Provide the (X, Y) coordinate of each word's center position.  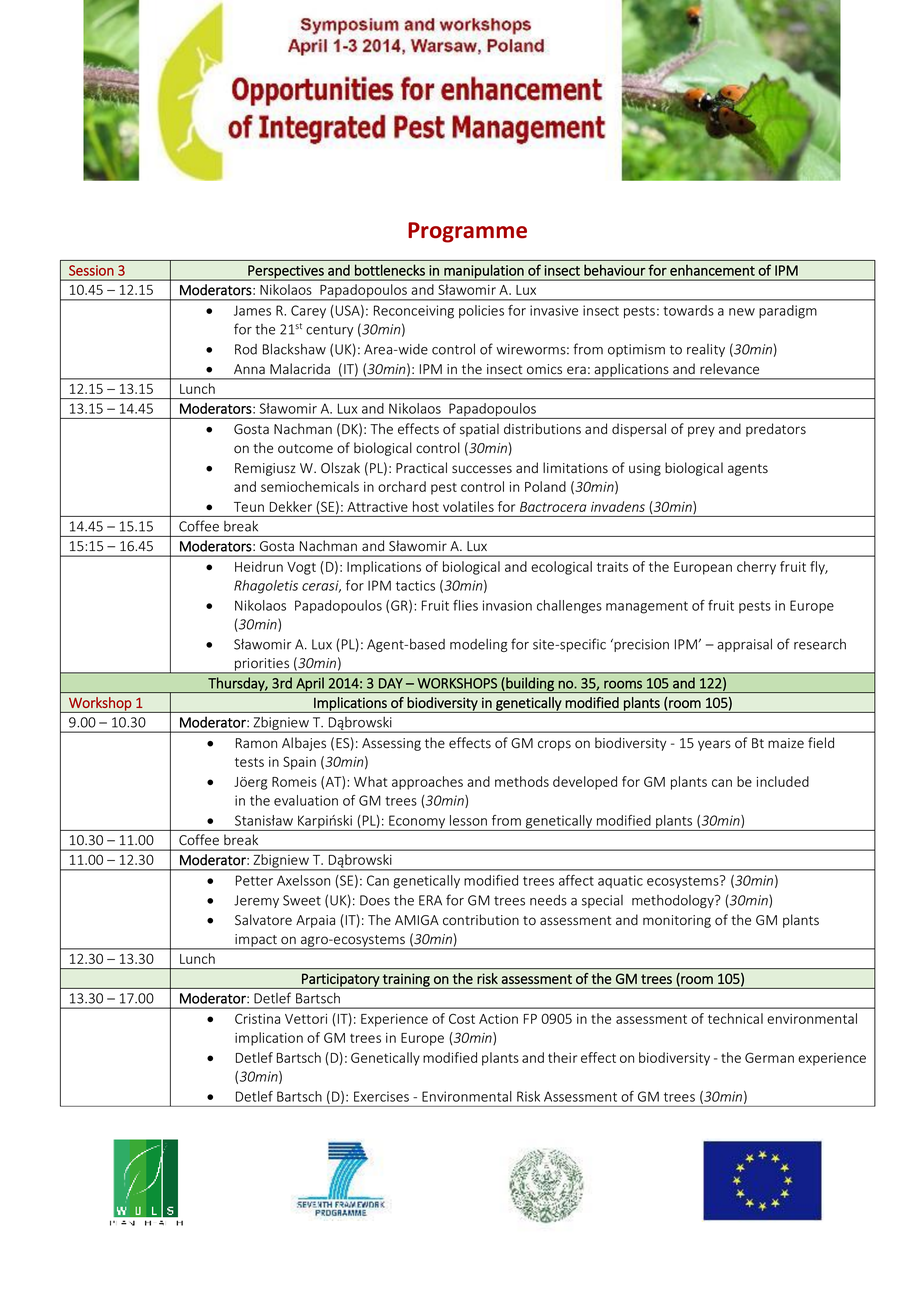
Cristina (257, 1018)
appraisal (744, 645)
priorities (262, 665)
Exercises (381, 1096)
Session (91, 270)
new (742, 312)
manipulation (484, 272)
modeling (479, 645)
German (769, 1057)
